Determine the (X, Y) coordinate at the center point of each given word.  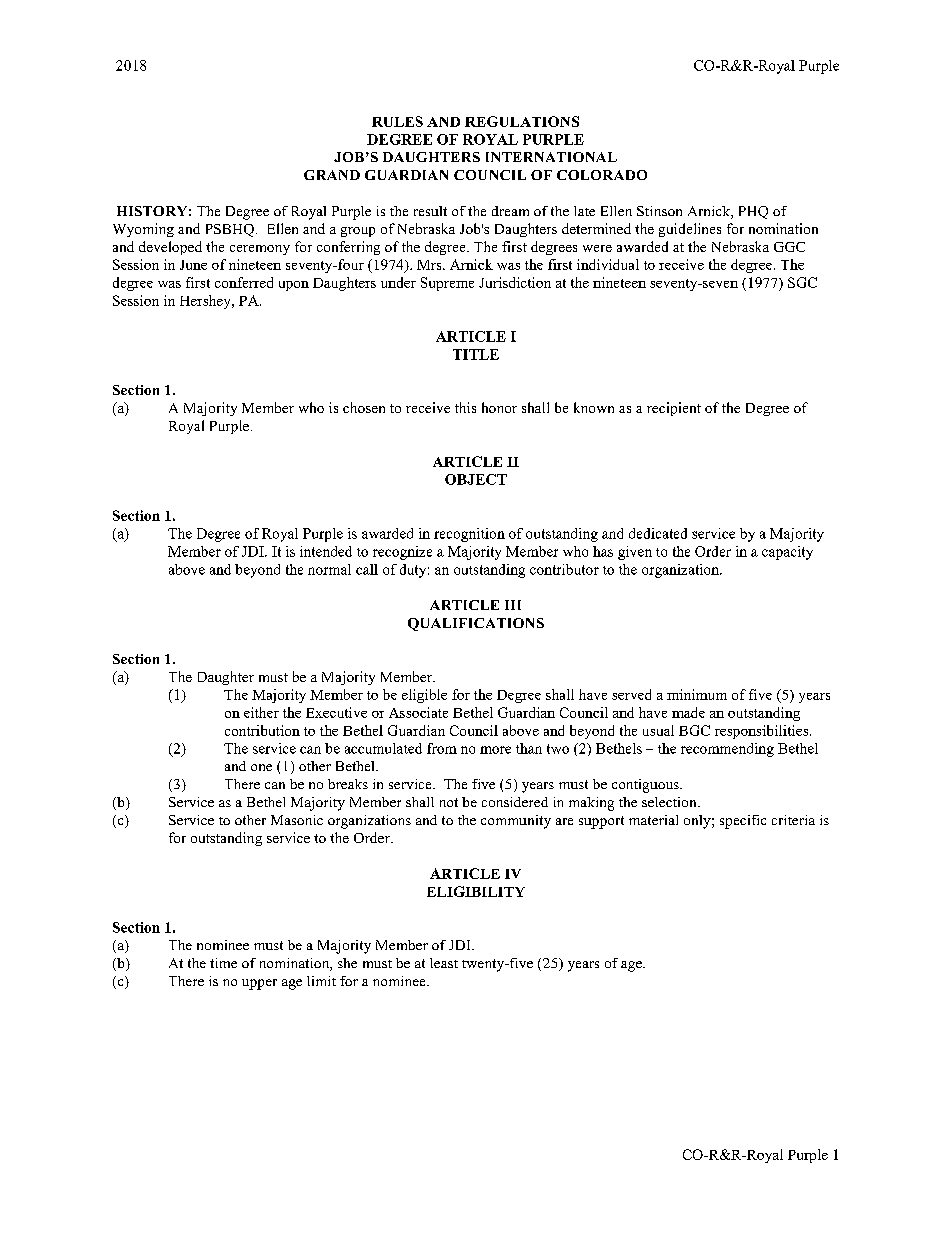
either (261, 712)
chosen (364, 407)
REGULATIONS (522, 121)
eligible (424, 696)
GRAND (332, 175)
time (223, 963)
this (465, 407)
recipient (674, 409)
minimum (697, 694)
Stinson (659, 211)
